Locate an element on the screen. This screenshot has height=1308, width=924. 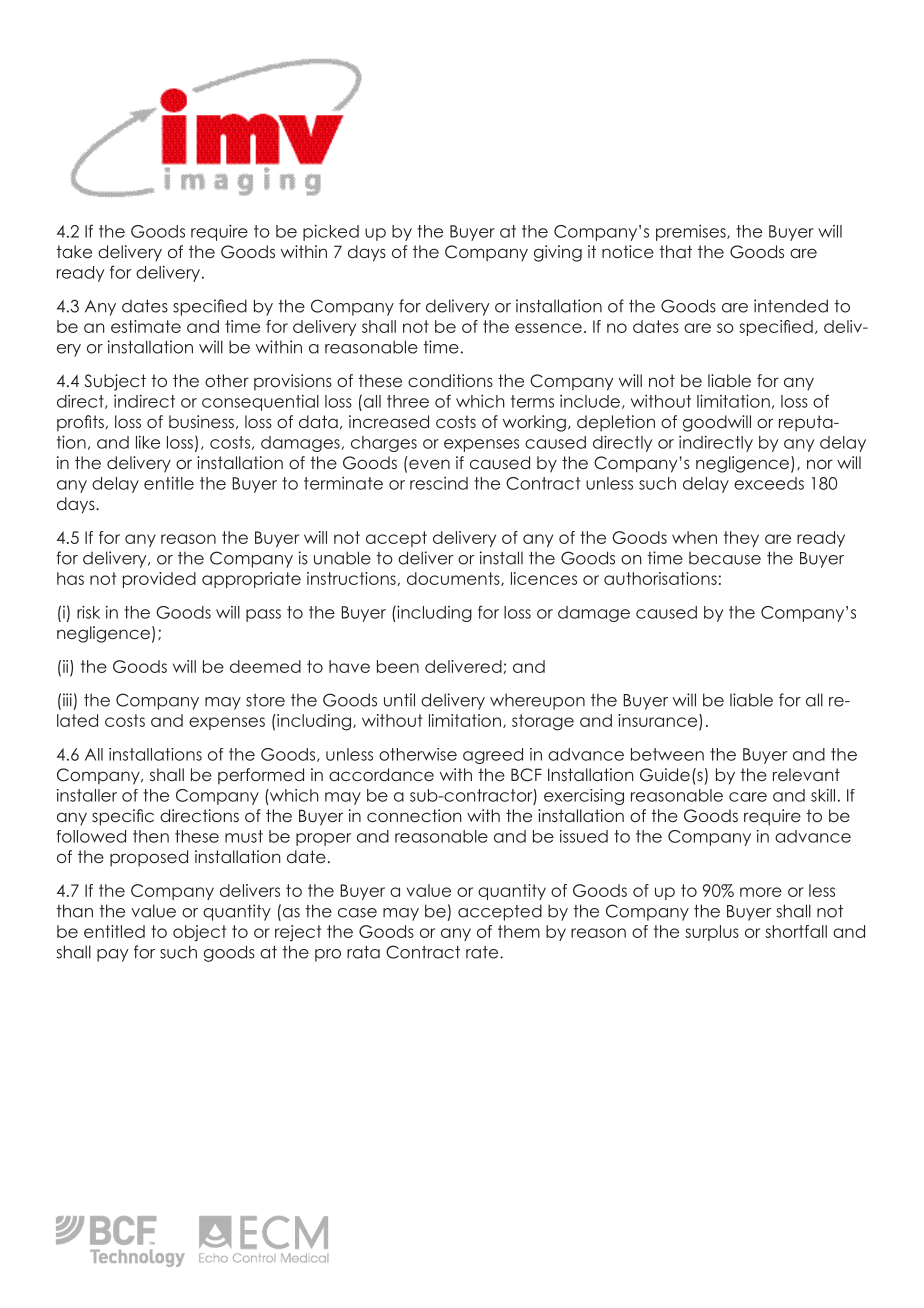
surplus is located at coordinates (712, 933).
